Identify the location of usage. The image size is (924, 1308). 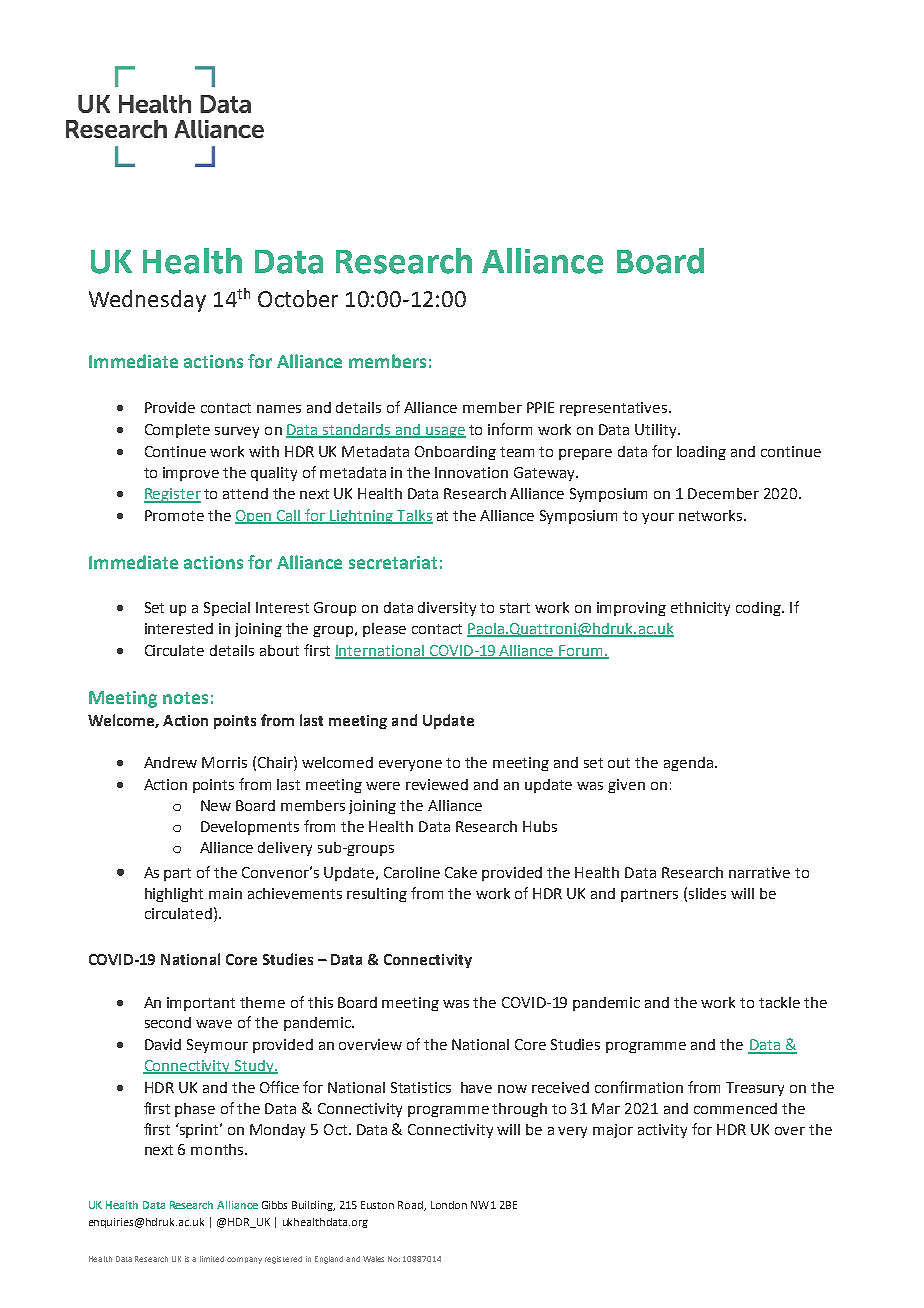
(445, 432).
